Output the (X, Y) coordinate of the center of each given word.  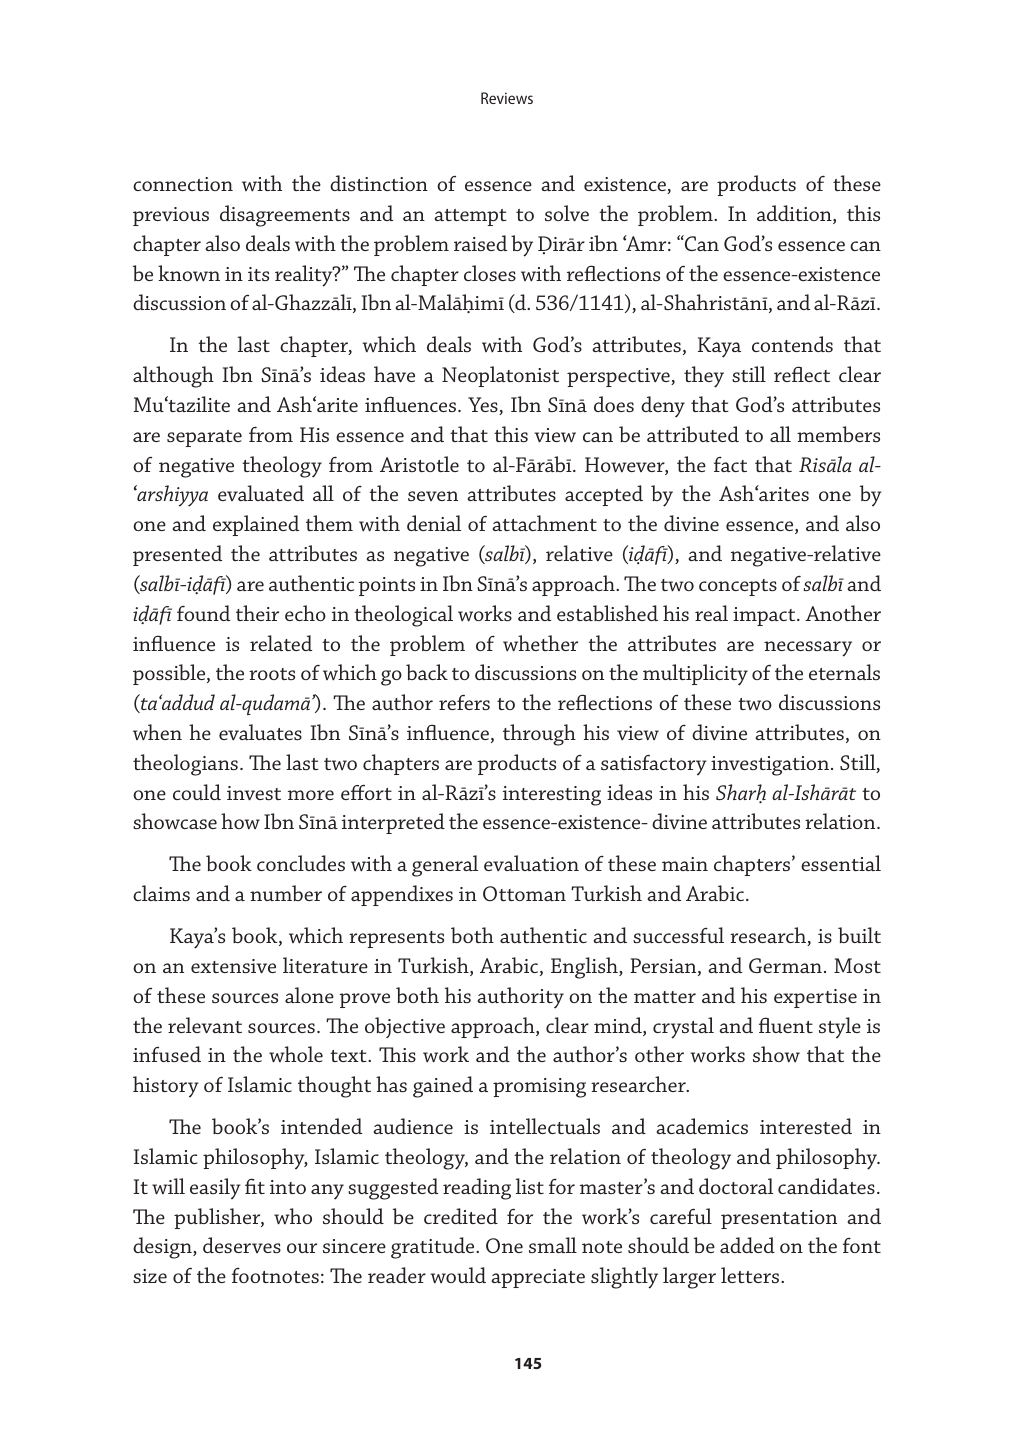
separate (204, 438)
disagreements (285, 216)
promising (539, 1088)
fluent (786, 1025)
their (257, 613)
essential (841, 863)
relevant (205, 1025)
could (197, 792)
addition (795, 214)
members (838, 434)
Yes (484, 406)
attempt (471, 217)
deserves (242, 1245)
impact (765, 616)
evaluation (531, 863)
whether (540, 643)
